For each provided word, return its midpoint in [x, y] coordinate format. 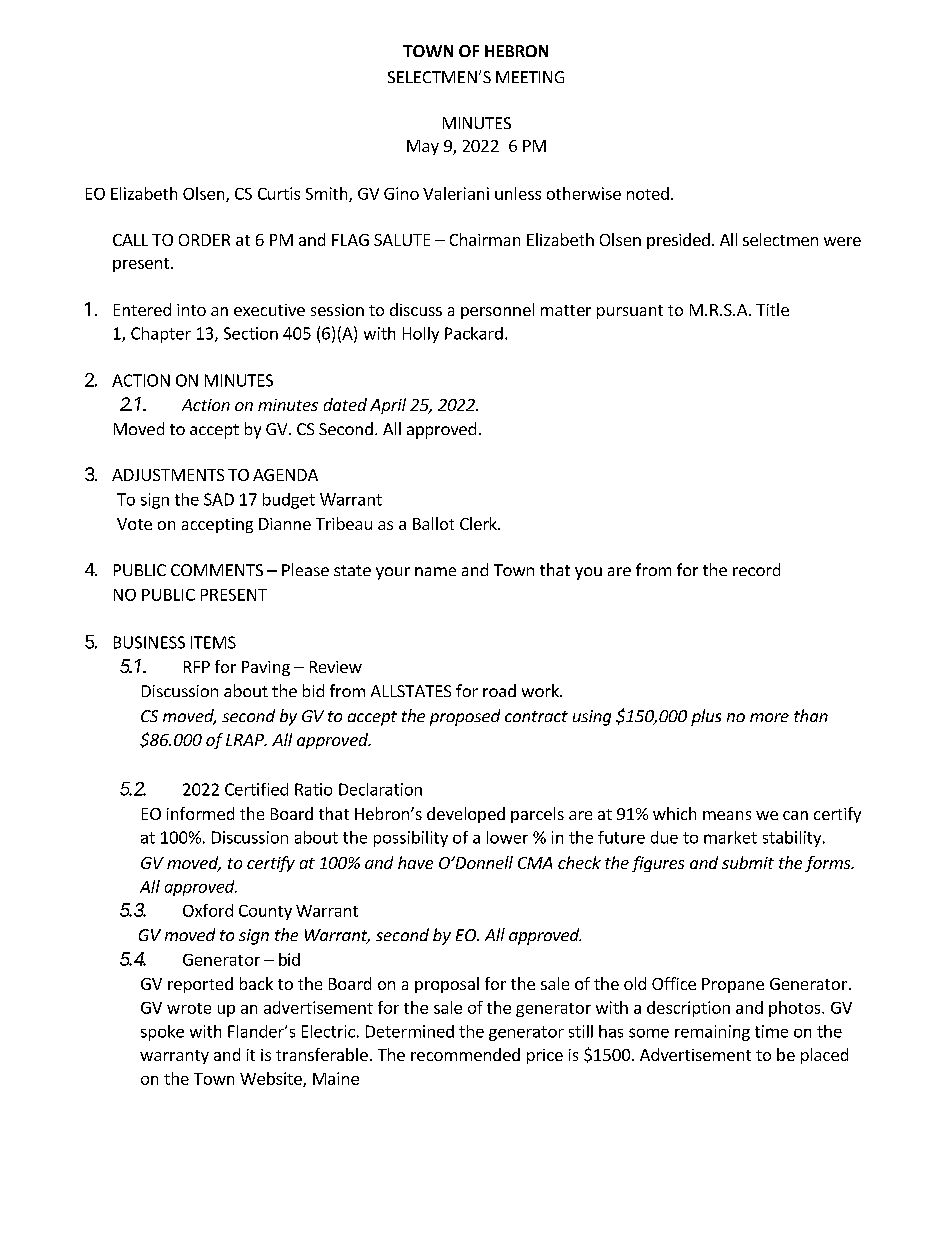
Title [772, 309]
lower [507, 837]
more [769, 717]
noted [648, 193]
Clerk [479, 523]
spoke [162, 1033]
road [499, 690]
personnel [497, 311]
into [191, 310]
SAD [219, 499]
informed [200, 813]
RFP [197, 667]
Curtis [279, 193]
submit [748, 862]
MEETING [530, 77]
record [756, 569]
